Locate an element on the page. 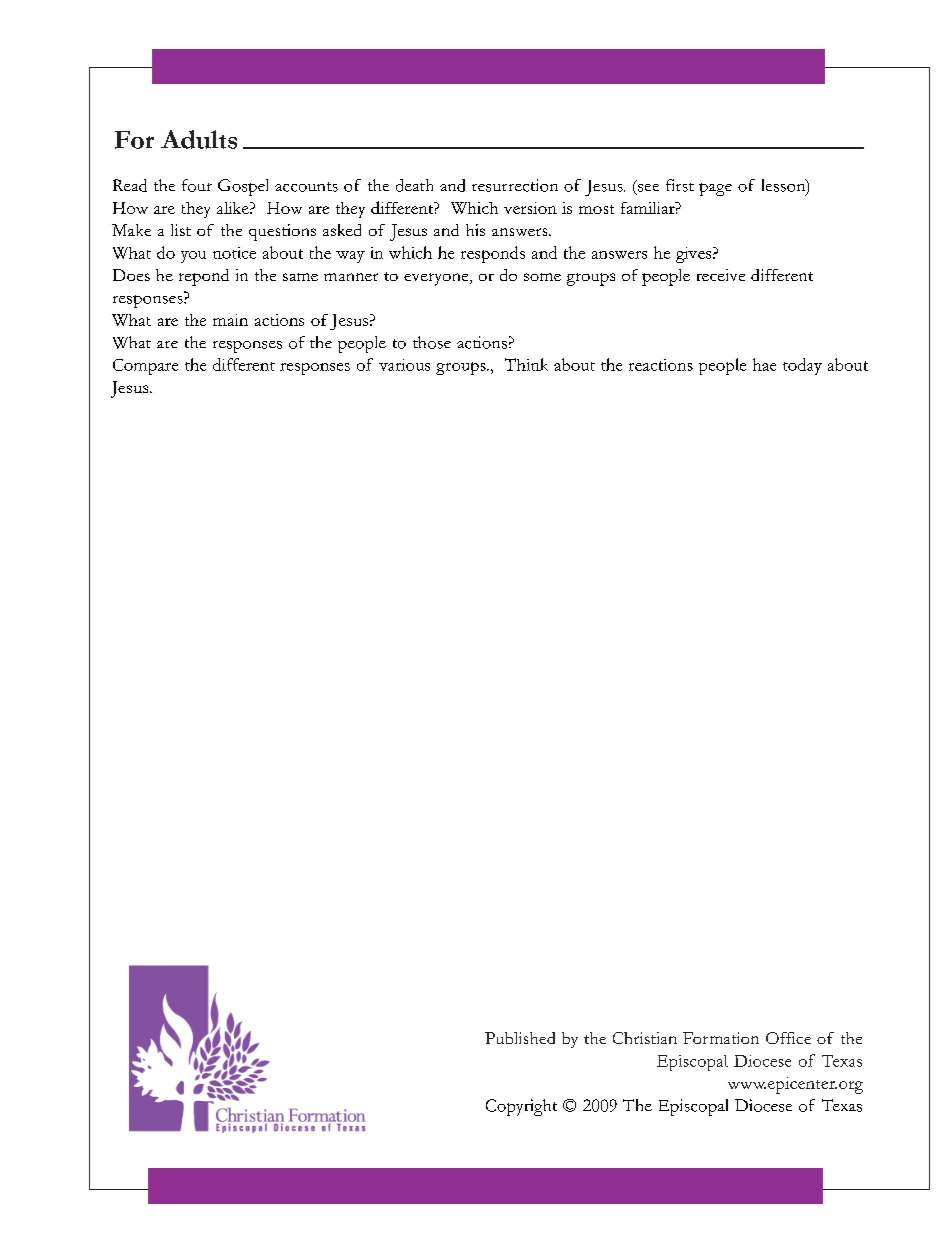  page is located at coordinates (715, 189).
